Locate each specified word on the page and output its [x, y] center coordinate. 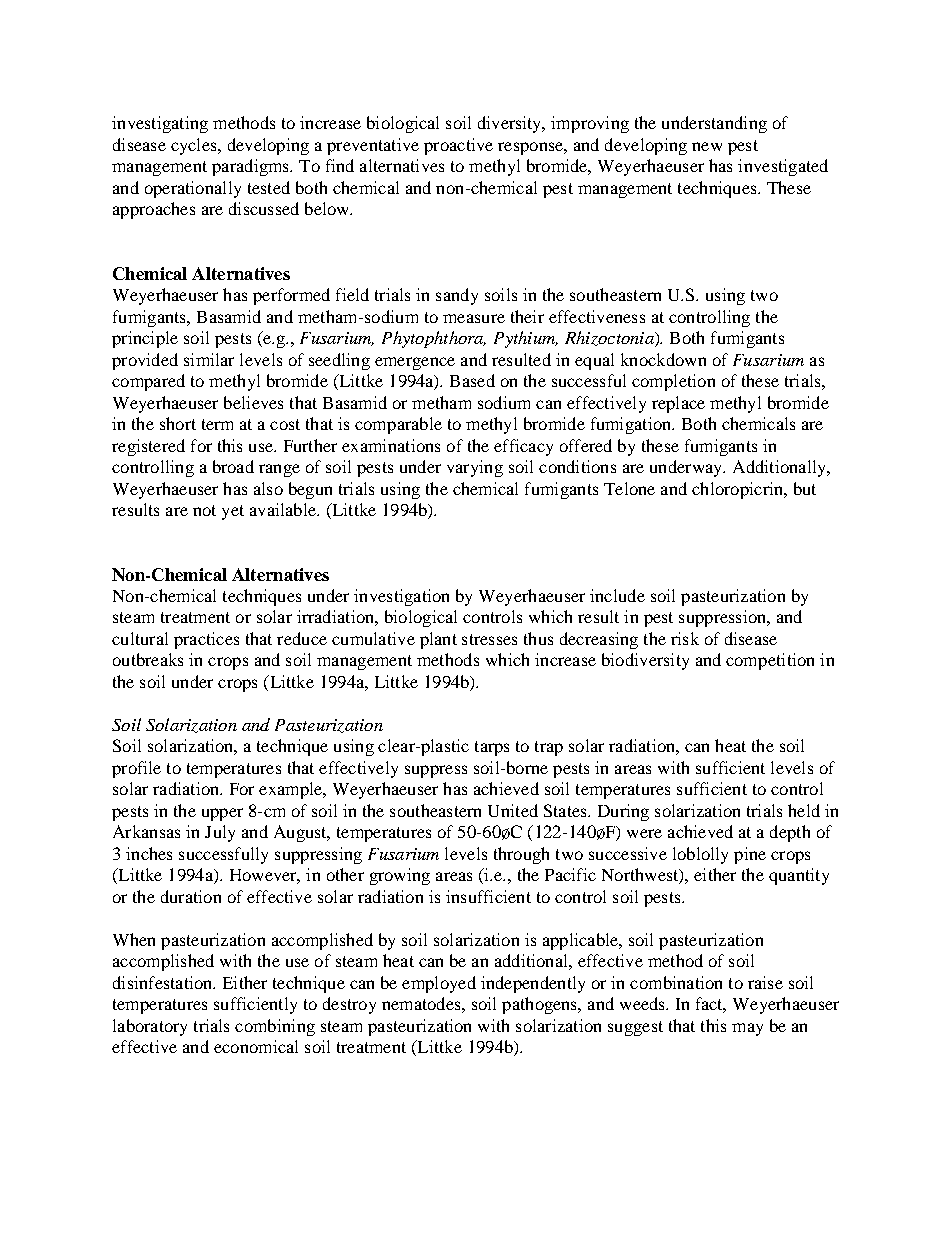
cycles [195, 146]
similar [209, 359]
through [521, 855]
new [707, 146]
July [220, 833]
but [805, 488]
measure [474, 318]
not [204, 510]
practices [206, 640]
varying [475, 468]
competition [770, 661]
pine [750, 855]
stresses [489, 639]
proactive [458, 146]
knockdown [663, 359]
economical [256, 1046]
